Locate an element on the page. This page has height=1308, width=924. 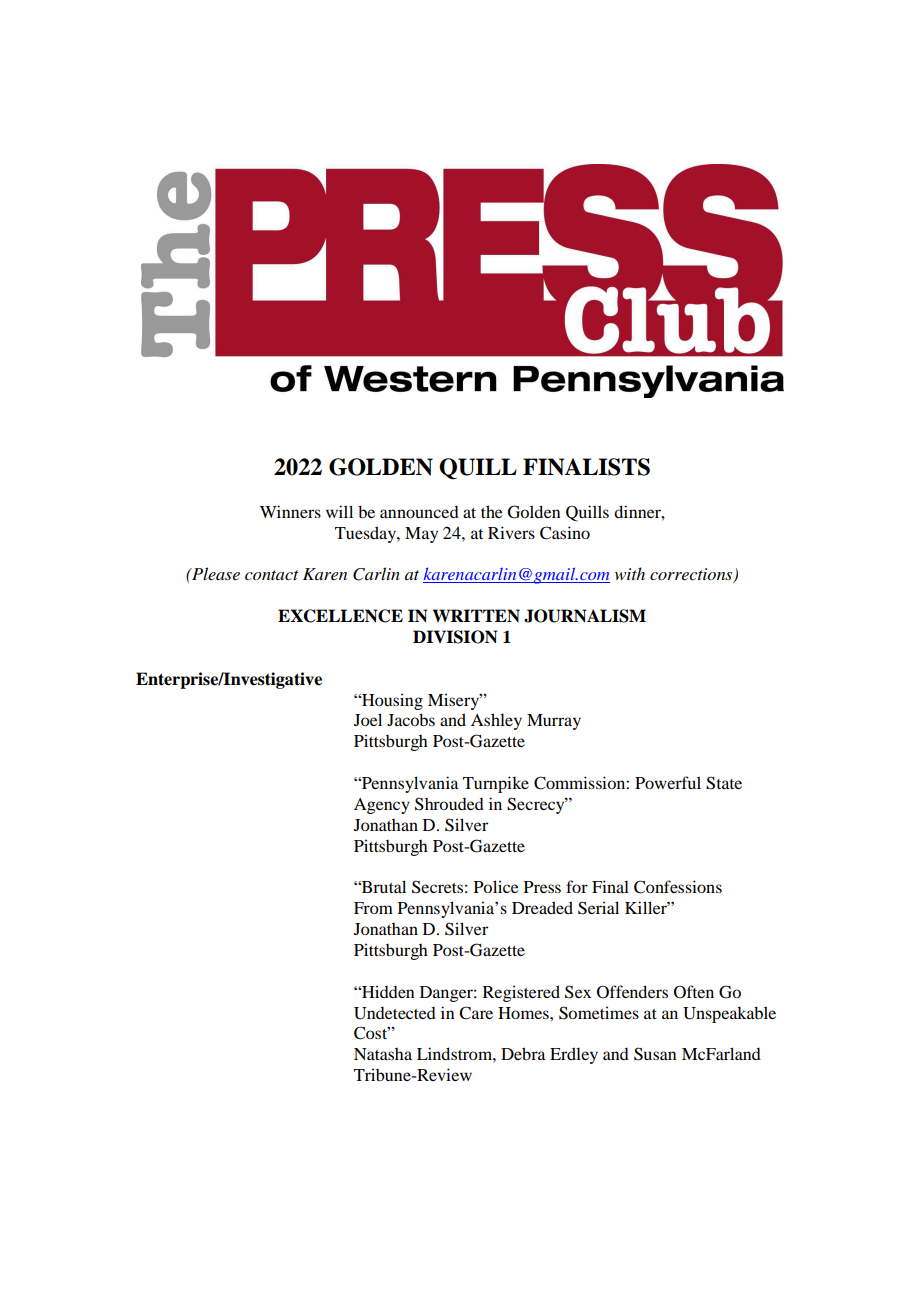
Turnpike is located at coordinates (496, 784).
